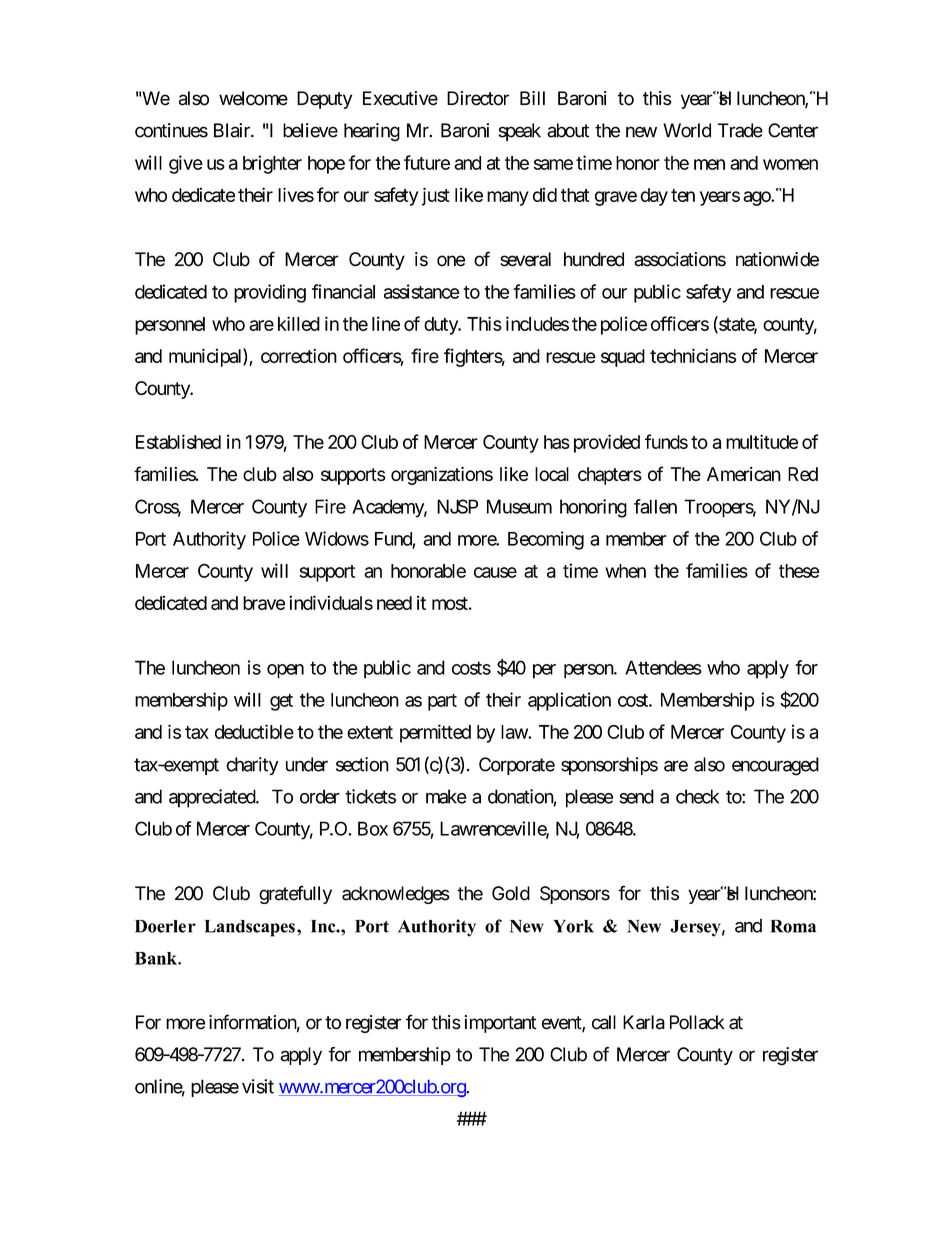  I want to click on Director, so click(478, 98).
